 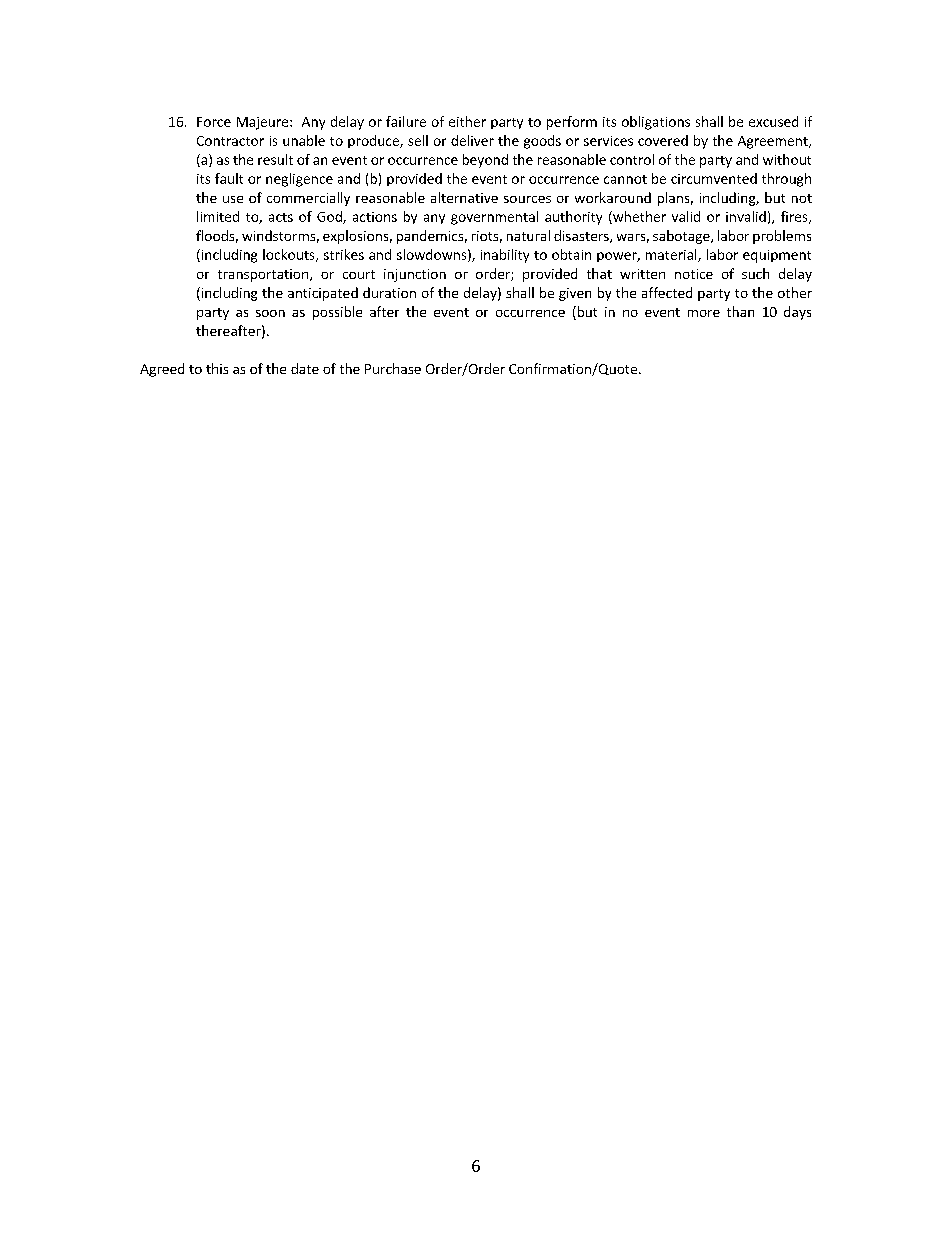 What do you see at coordinates (773, 121) in the image?
I see `excused` at bounding box center [773, 121].
